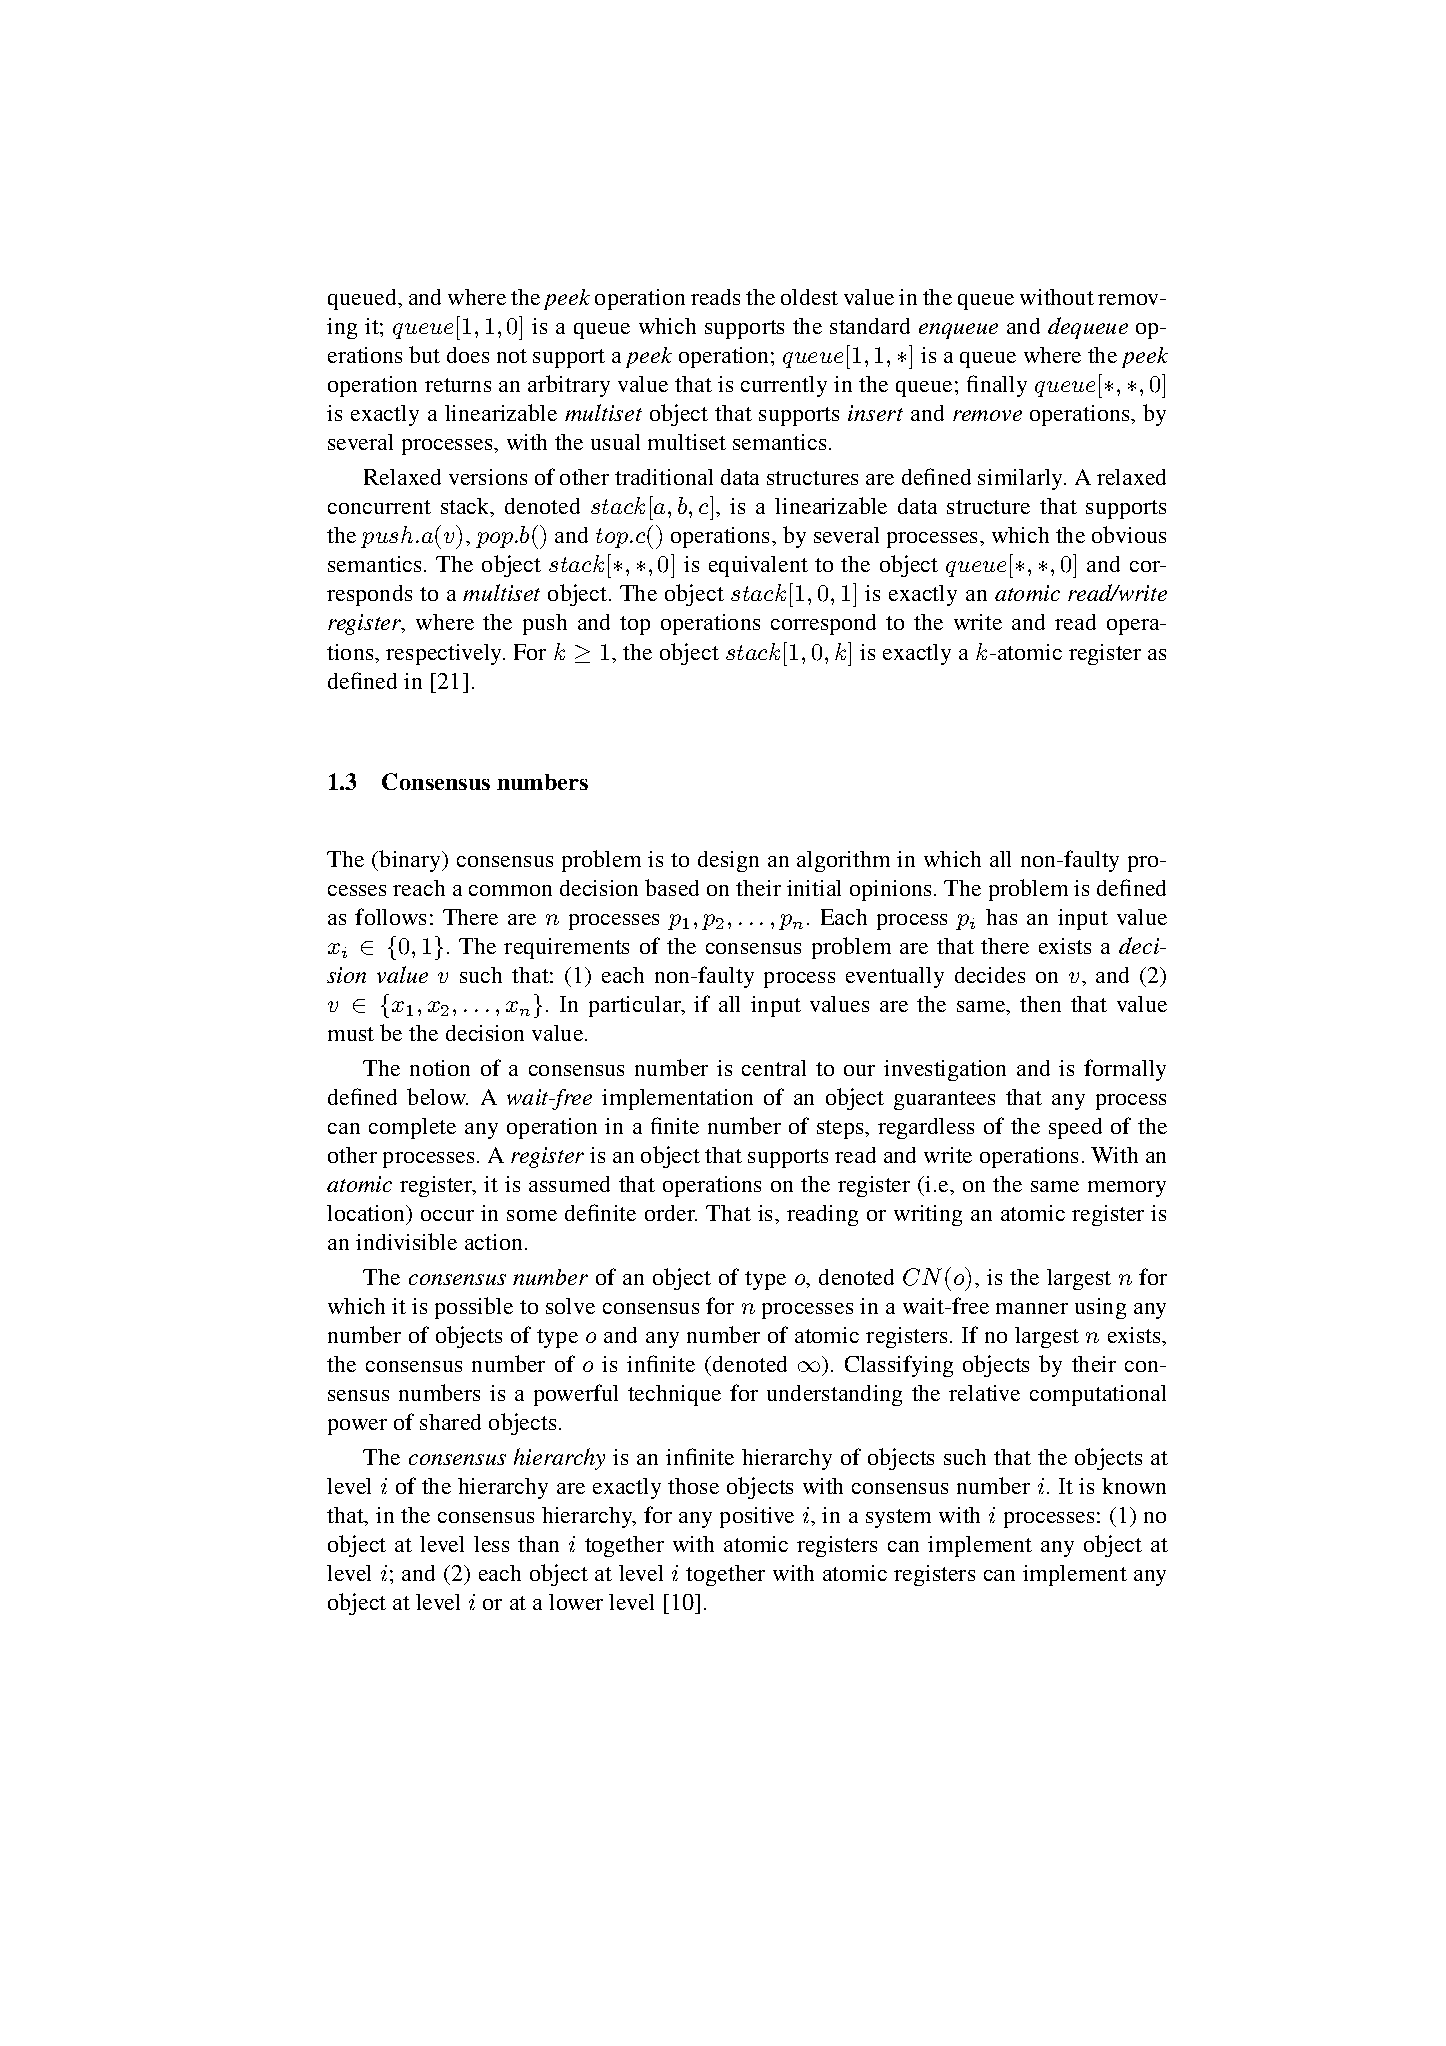  What do you see at coordinates (538, 1544) in the screenshot?
I see `than` at bounding box center [538, 1544].
